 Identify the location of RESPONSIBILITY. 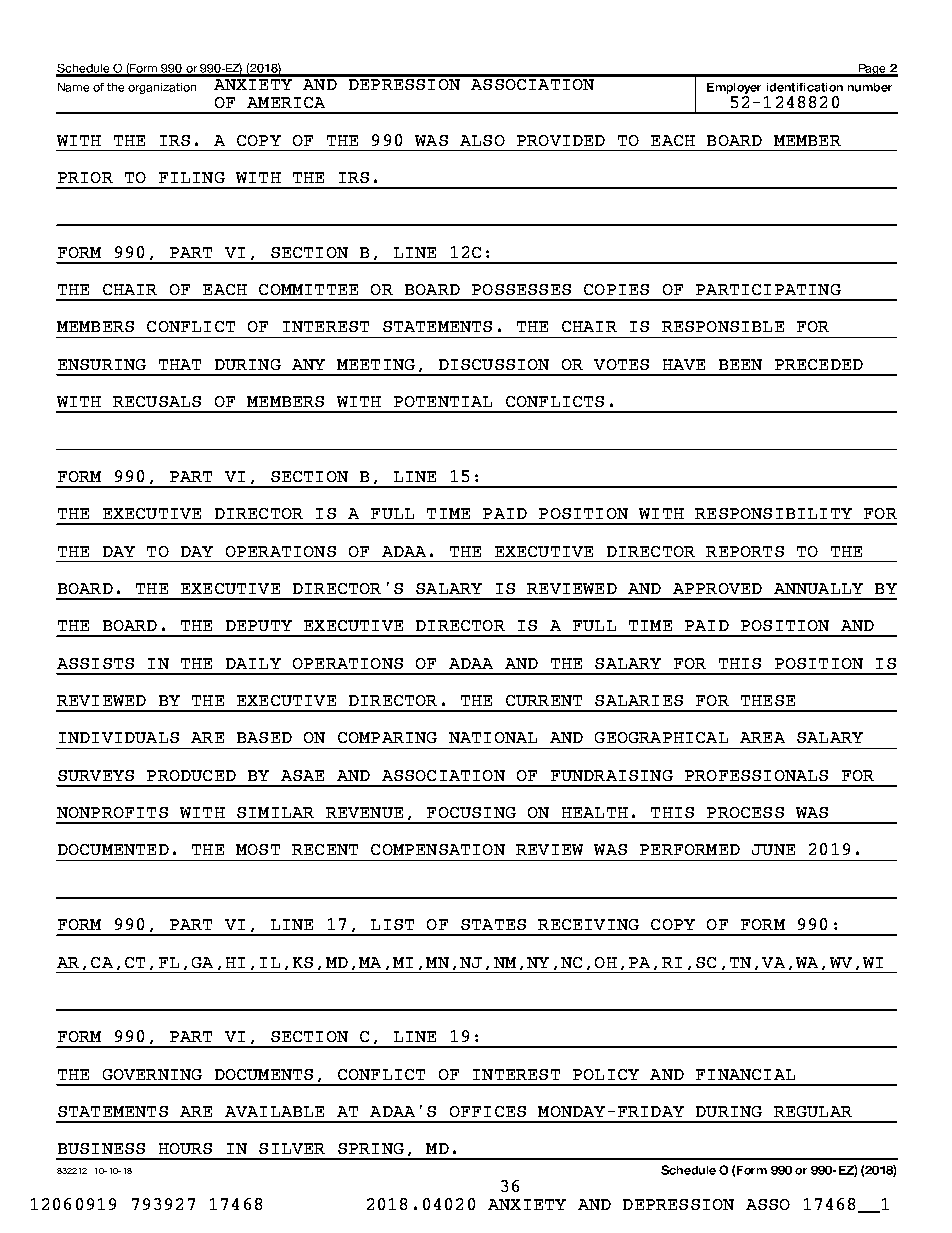
(773, 513).
